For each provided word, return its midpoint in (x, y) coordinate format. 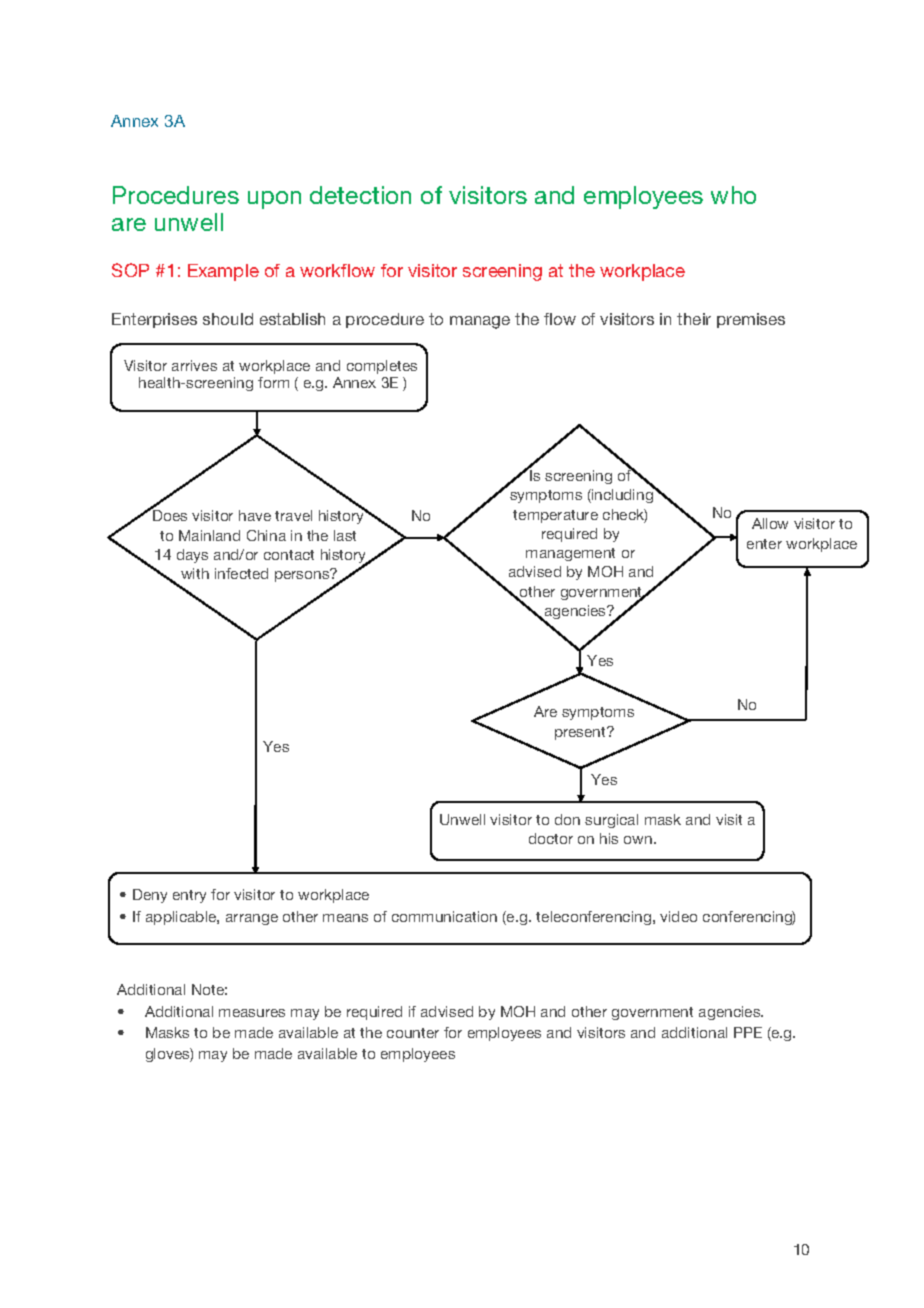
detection (360, 195)
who (733, 195)
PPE (748, 1032)
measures (252, 1013)
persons (303, 575)
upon (274, 200)
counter (413, 1033)
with (195, 573)
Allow (770, 523)
